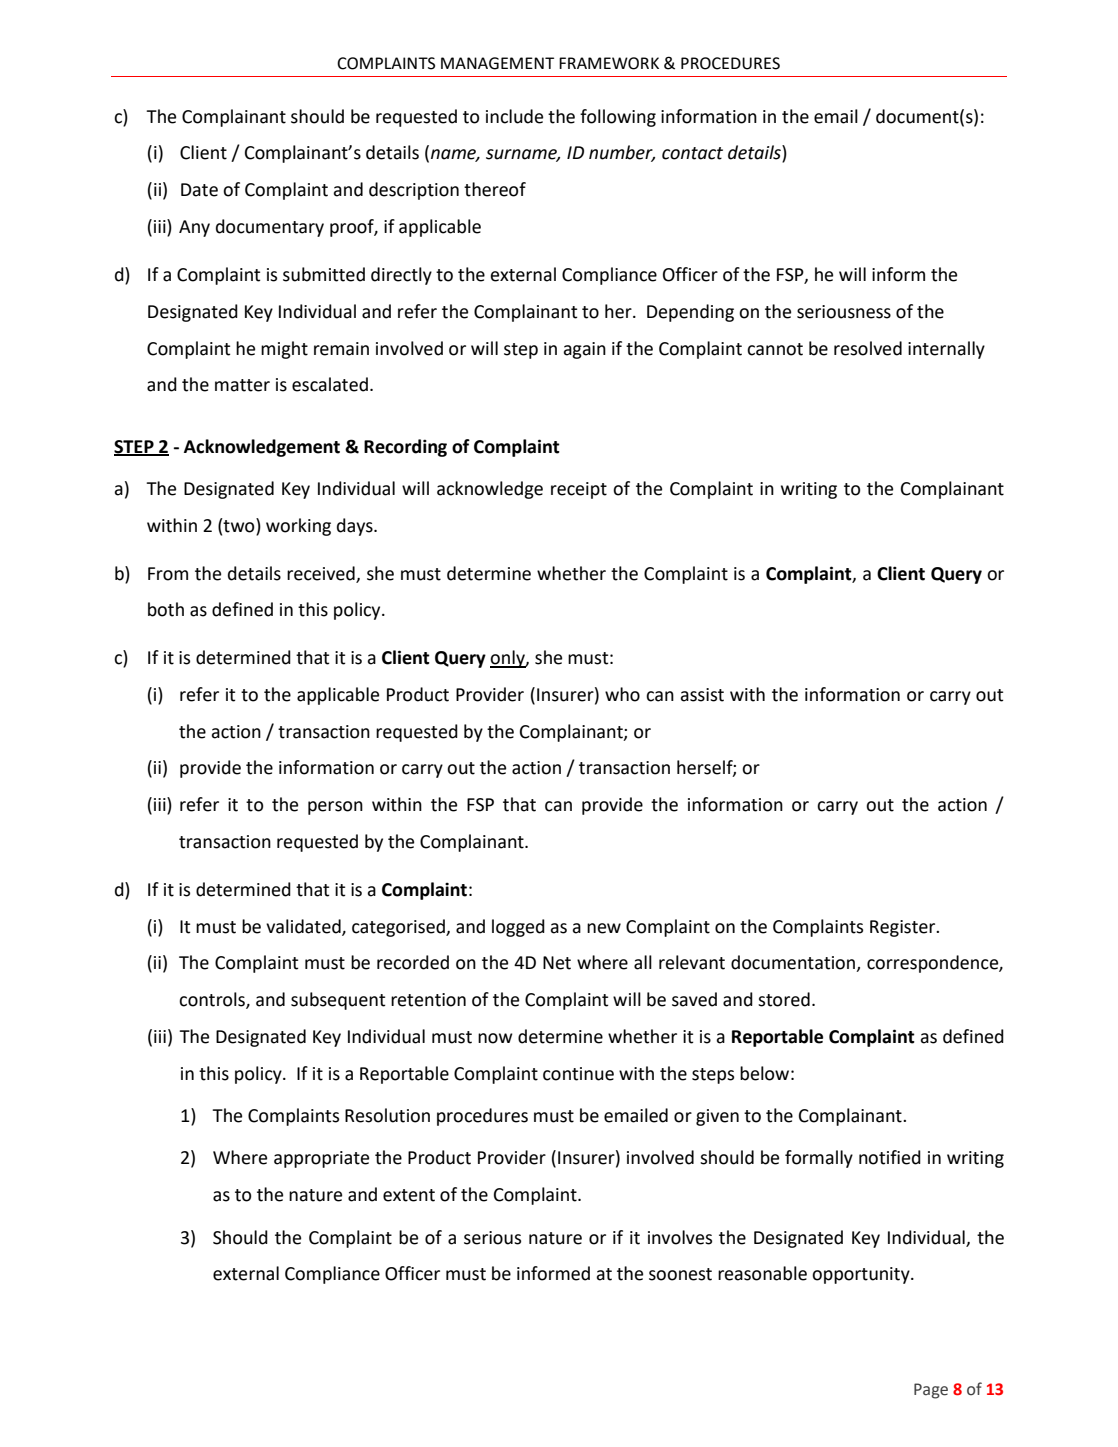  What do you see at coordinates (784, 999) in the document?
I see `stored` at bounding box center [784, 999].
